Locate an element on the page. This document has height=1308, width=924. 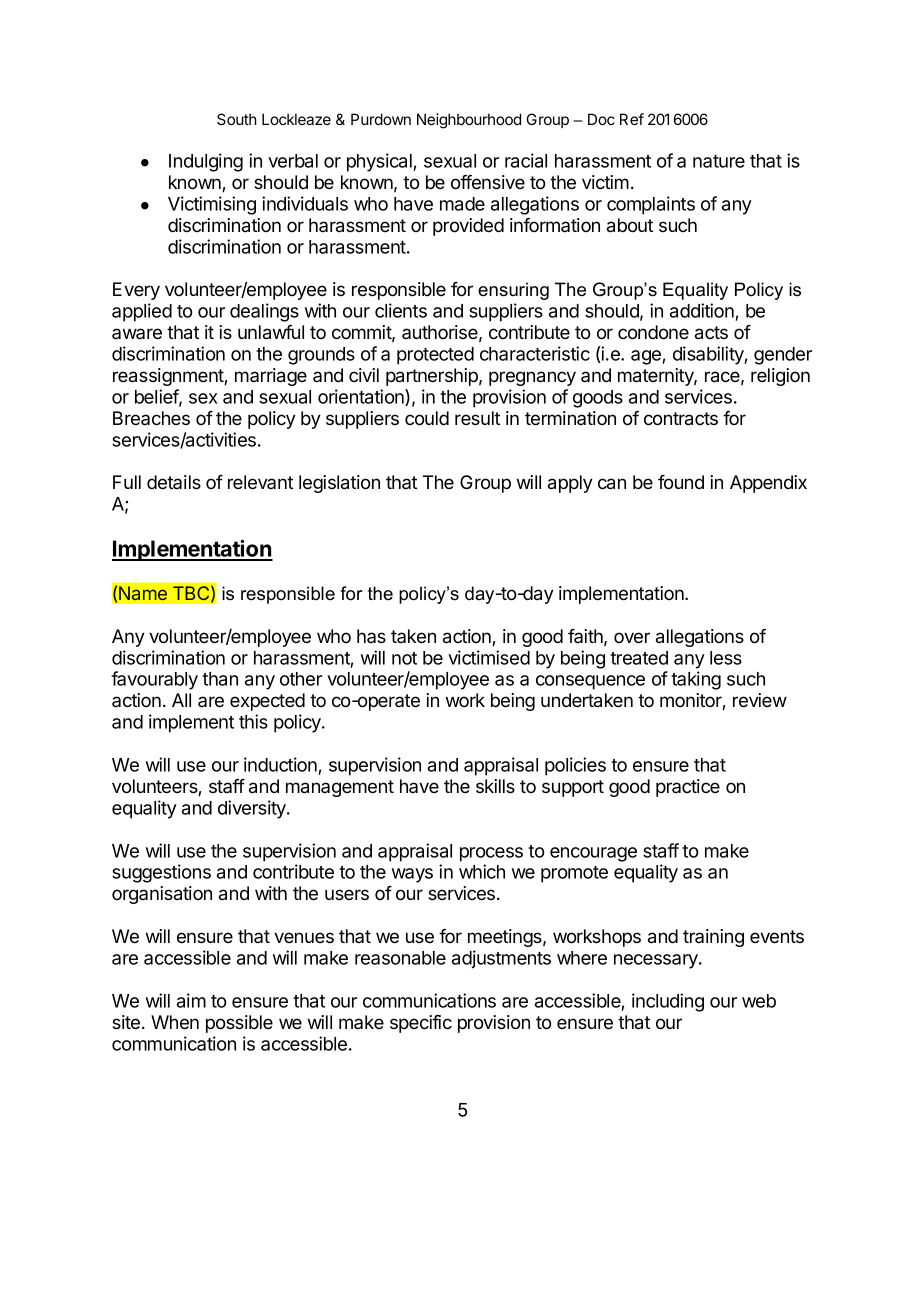
nature is located at coordinates (719, 161).
